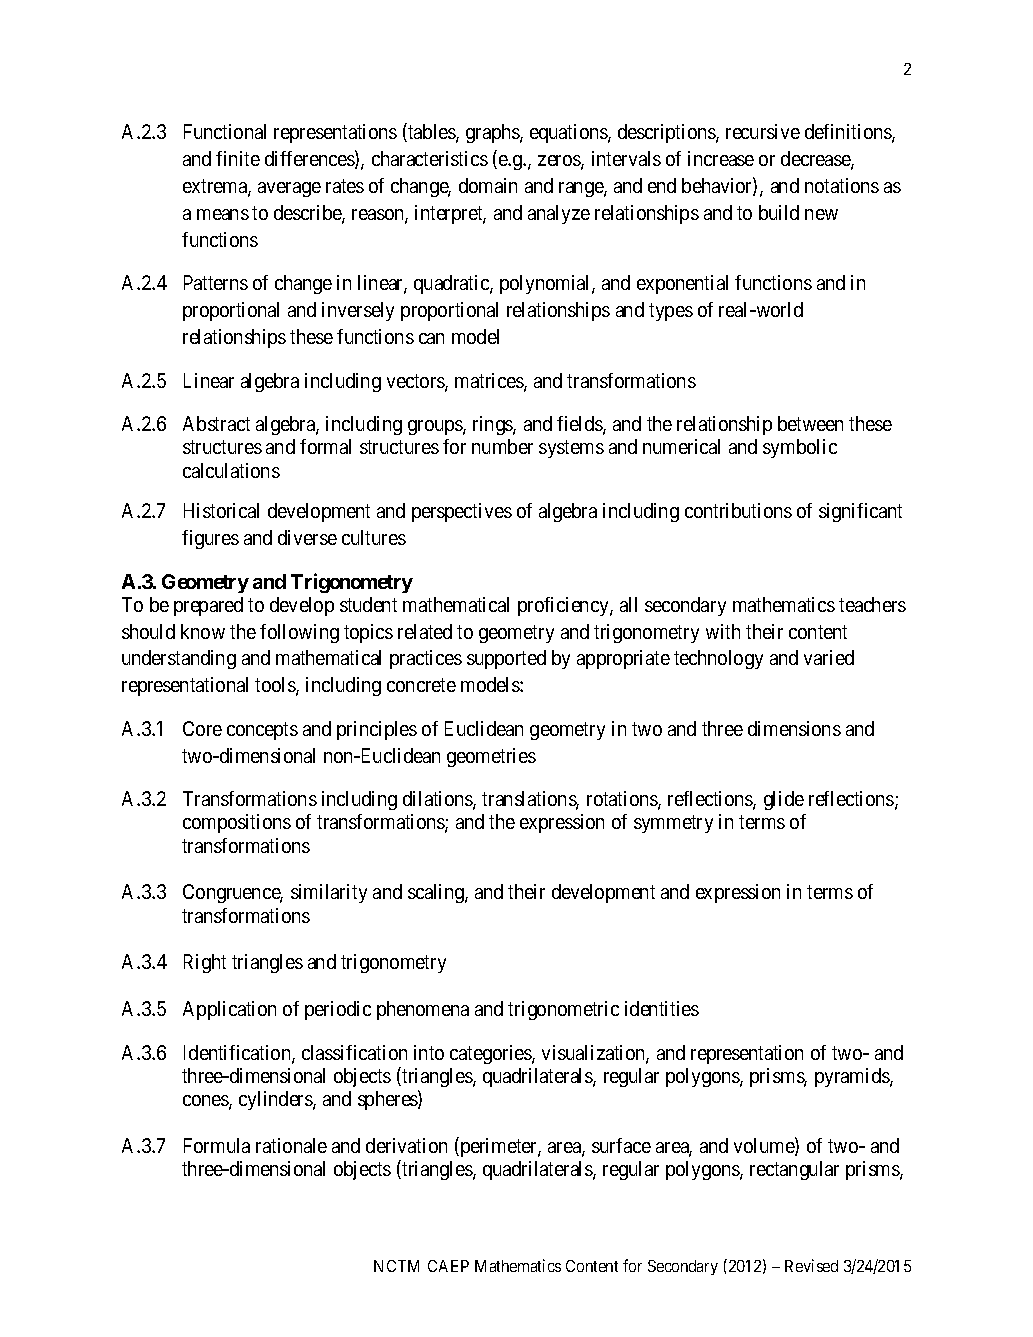 The height and width of the screenshot is (1337, 1033). What do you see at coordinates (800, 448) in the screenshot?
I see `symbolic` at bounding box center [800, 448].
